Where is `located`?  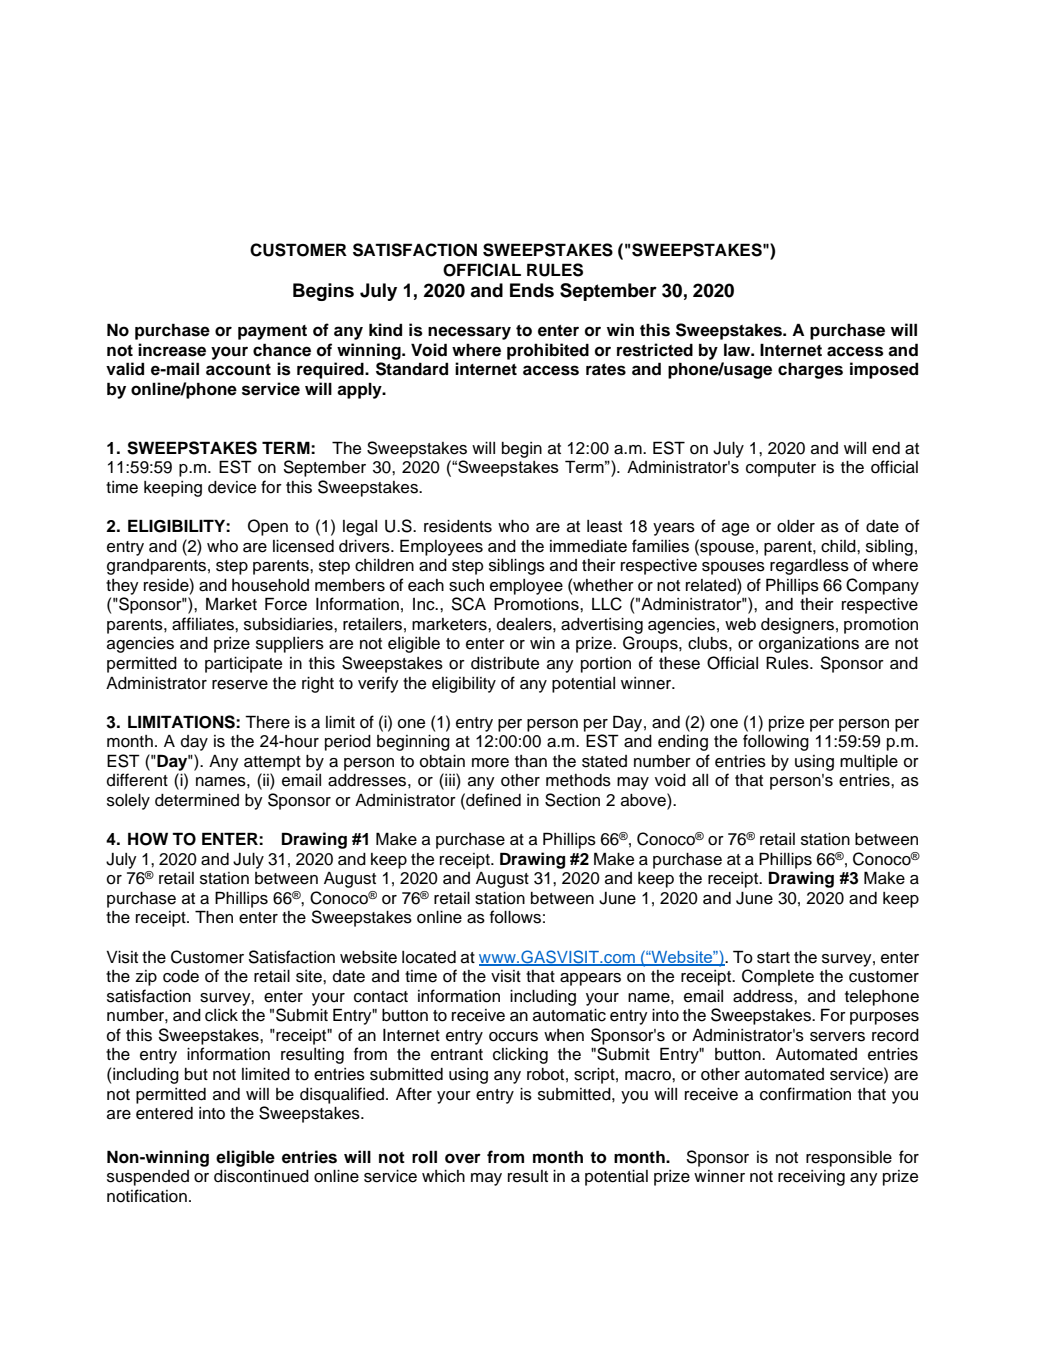
located is located at coordinates (429, 957).
